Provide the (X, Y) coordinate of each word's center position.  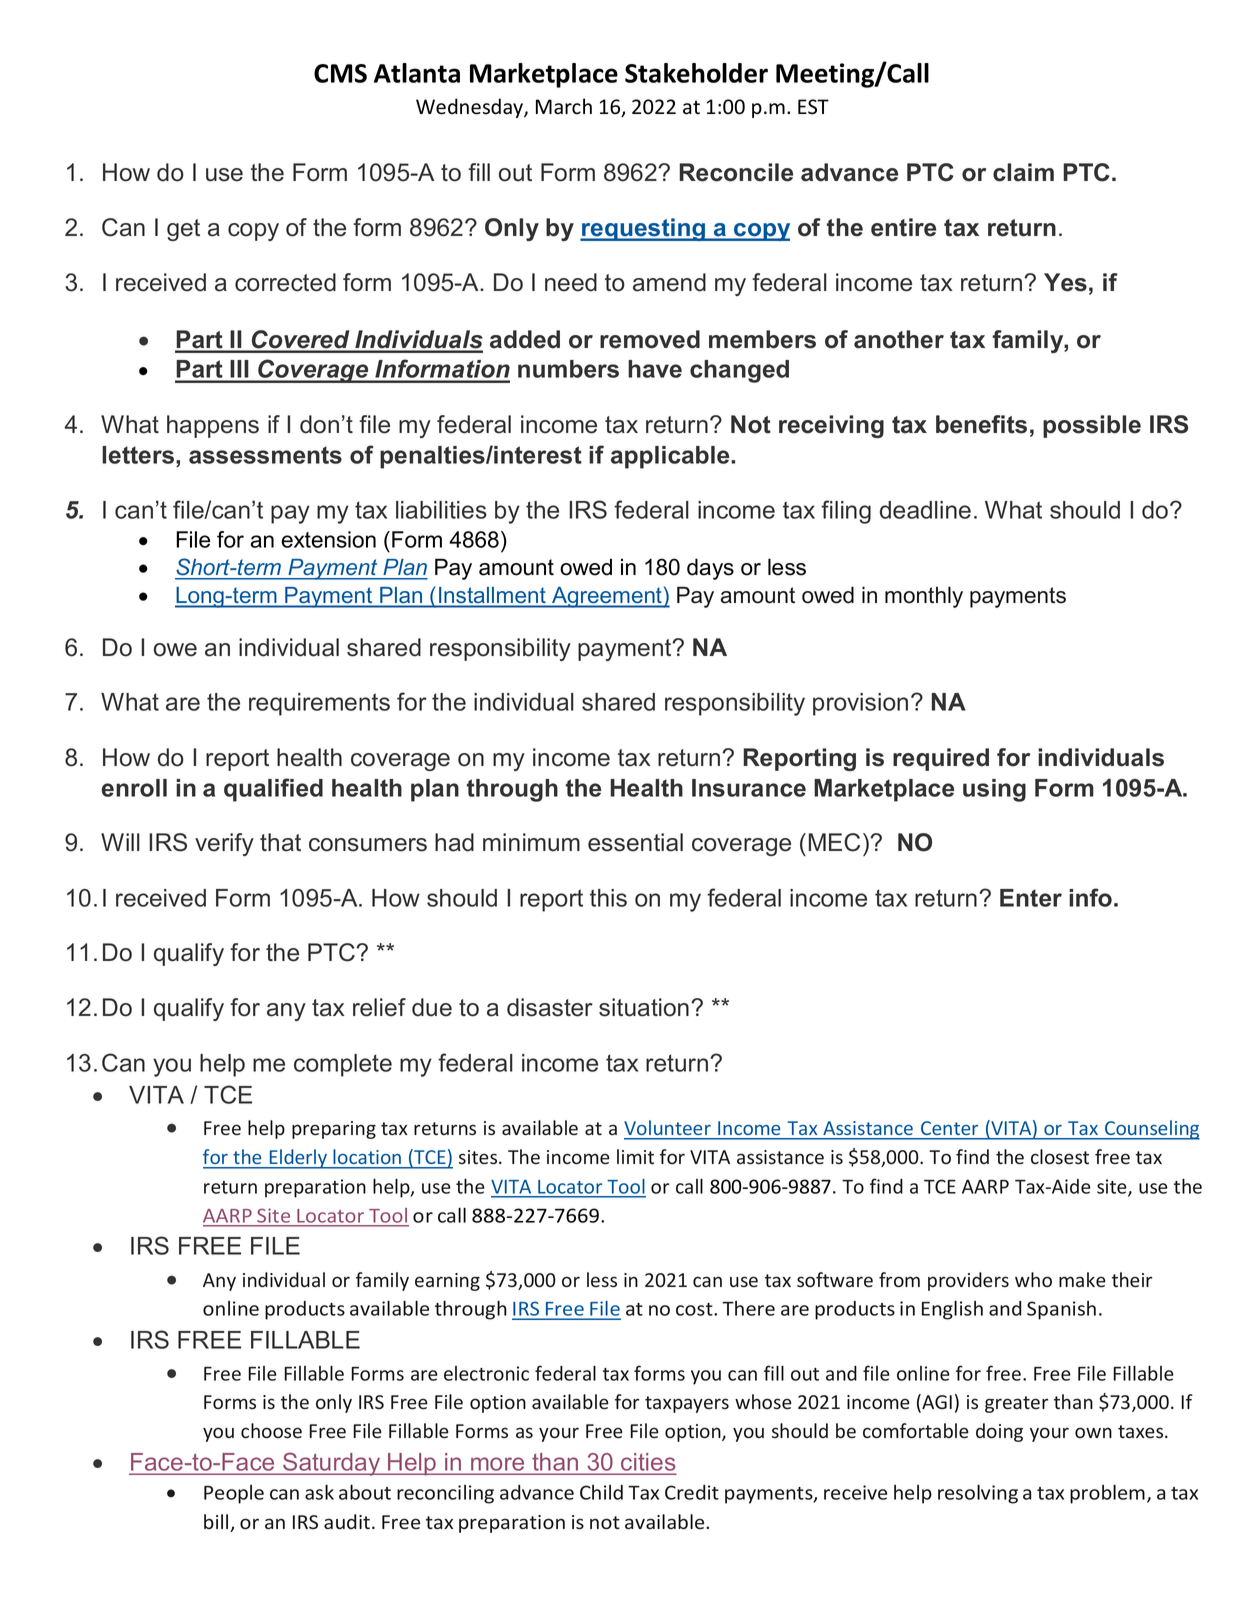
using (994, 790)
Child (601, 1492)
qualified (273, 790)
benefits (981, 424)
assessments (265, 455)
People (234, 1494)
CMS (340, 73)
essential (635, 842)
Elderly (298, 1159)
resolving (978, 1494)
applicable (671, 457)
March (564, 106)
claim (1023, 172)
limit (635, 1156)
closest (1060, 1157)
